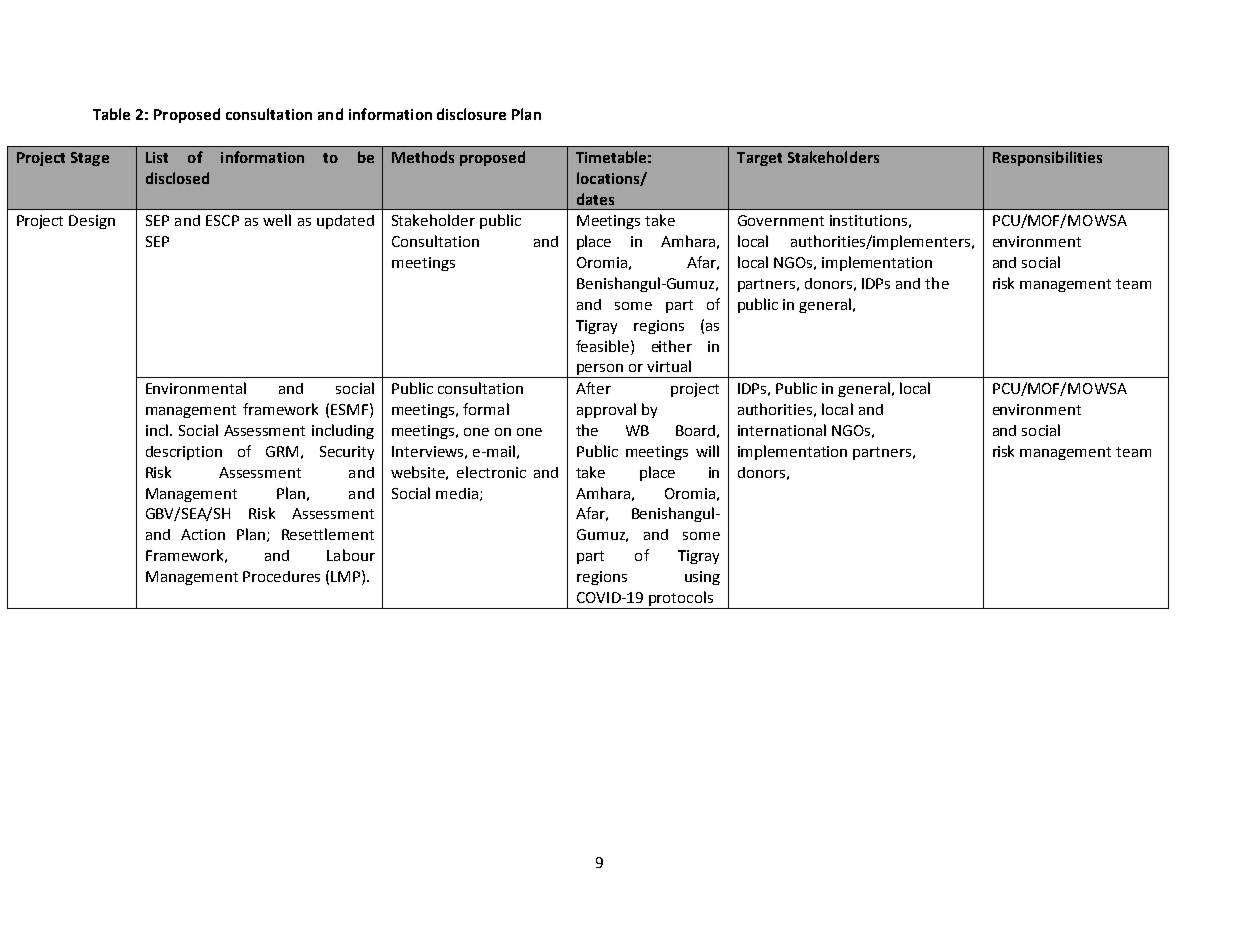 Image resolution: width=1233 pixels, height=952 pixels. I want to click on formal, so click(486, 409).
